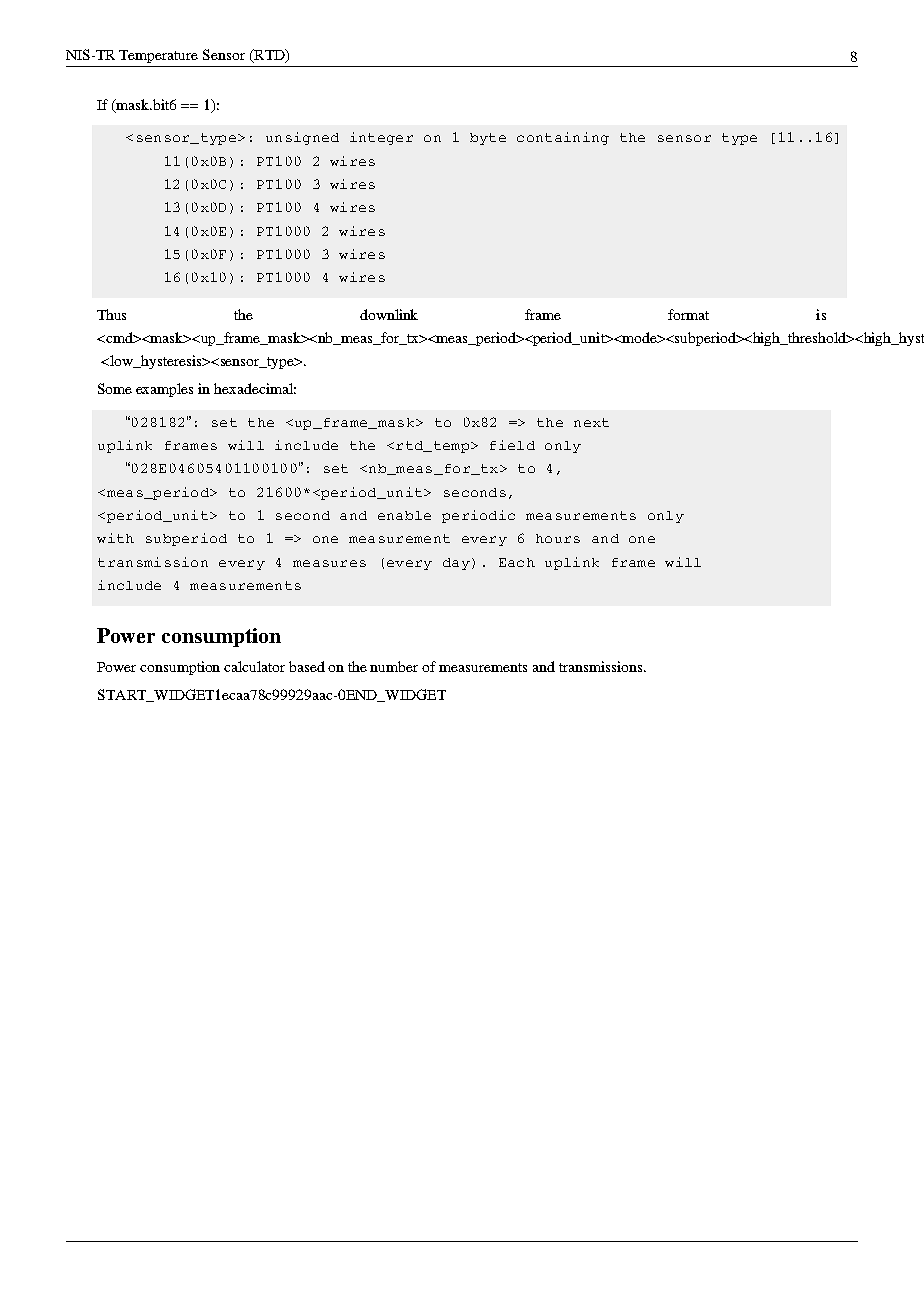 The image size is (924, 1308). What do you see at coordinates (512, 445) in the image?
I see `field` at bounding box center [512, 445].
